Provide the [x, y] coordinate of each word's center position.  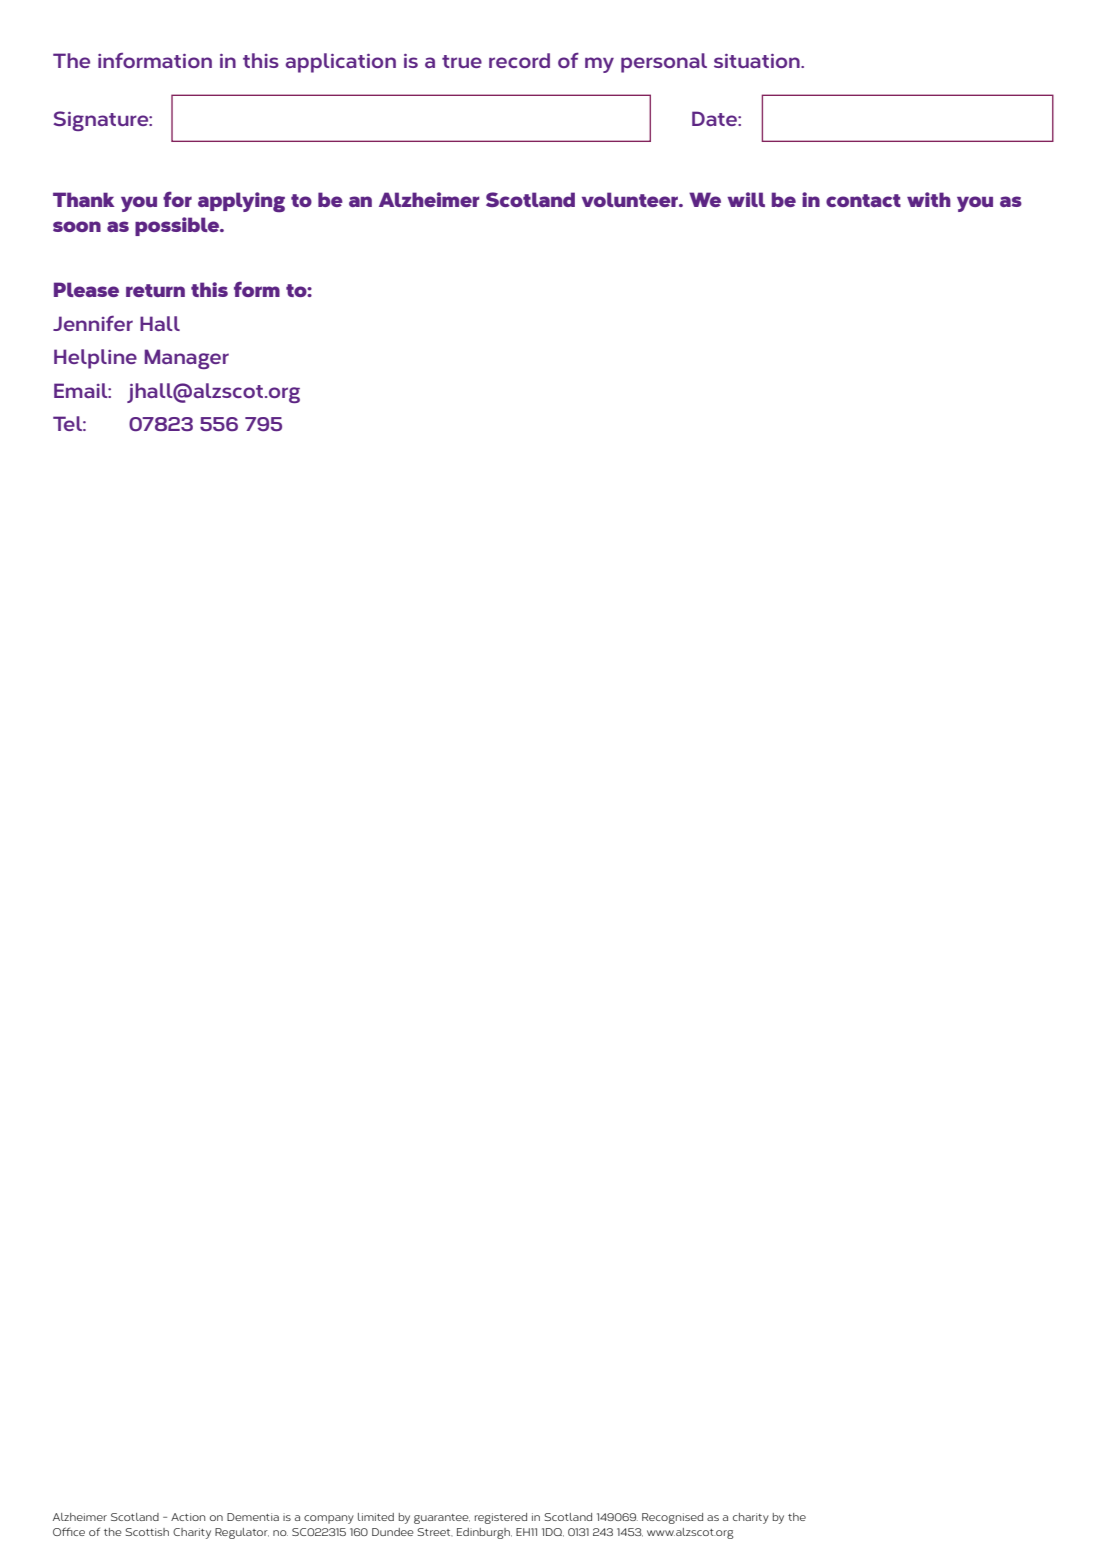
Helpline [95, 359]
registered [501, 1518]
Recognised [672, 1518]
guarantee [442, 1519]
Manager [186, 359]
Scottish [147, 1532]
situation [758, 61]
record [519, 60]
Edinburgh [484, 1533]
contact [863, 200]
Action [188, 1517]
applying [241, 202]
